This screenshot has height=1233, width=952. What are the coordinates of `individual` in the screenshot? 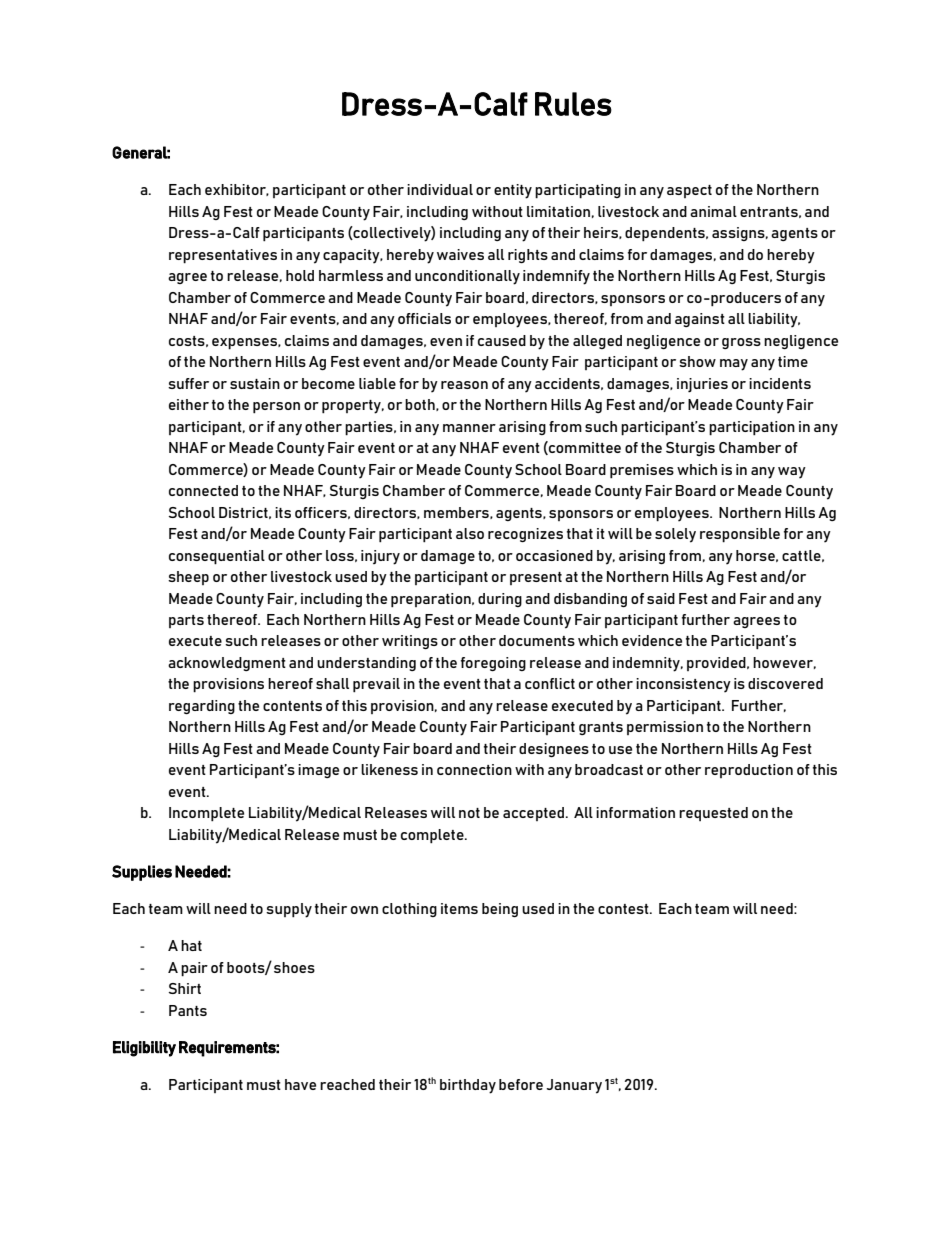 It's located at (440, 189).
